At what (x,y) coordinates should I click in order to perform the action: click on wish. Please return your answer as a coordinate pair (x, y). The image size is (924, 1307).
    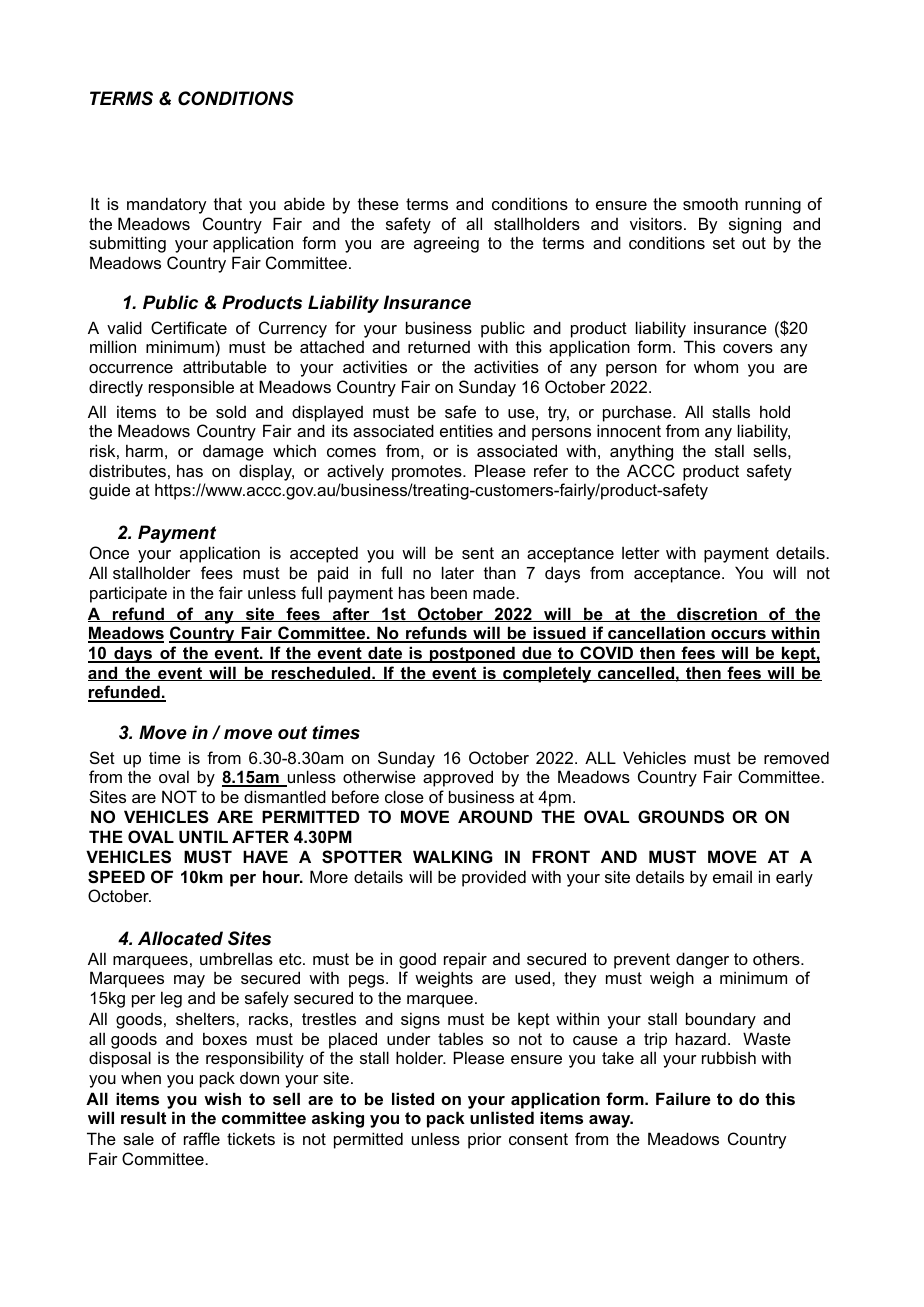
    Looking at the image, I should click on (222, 1098).
